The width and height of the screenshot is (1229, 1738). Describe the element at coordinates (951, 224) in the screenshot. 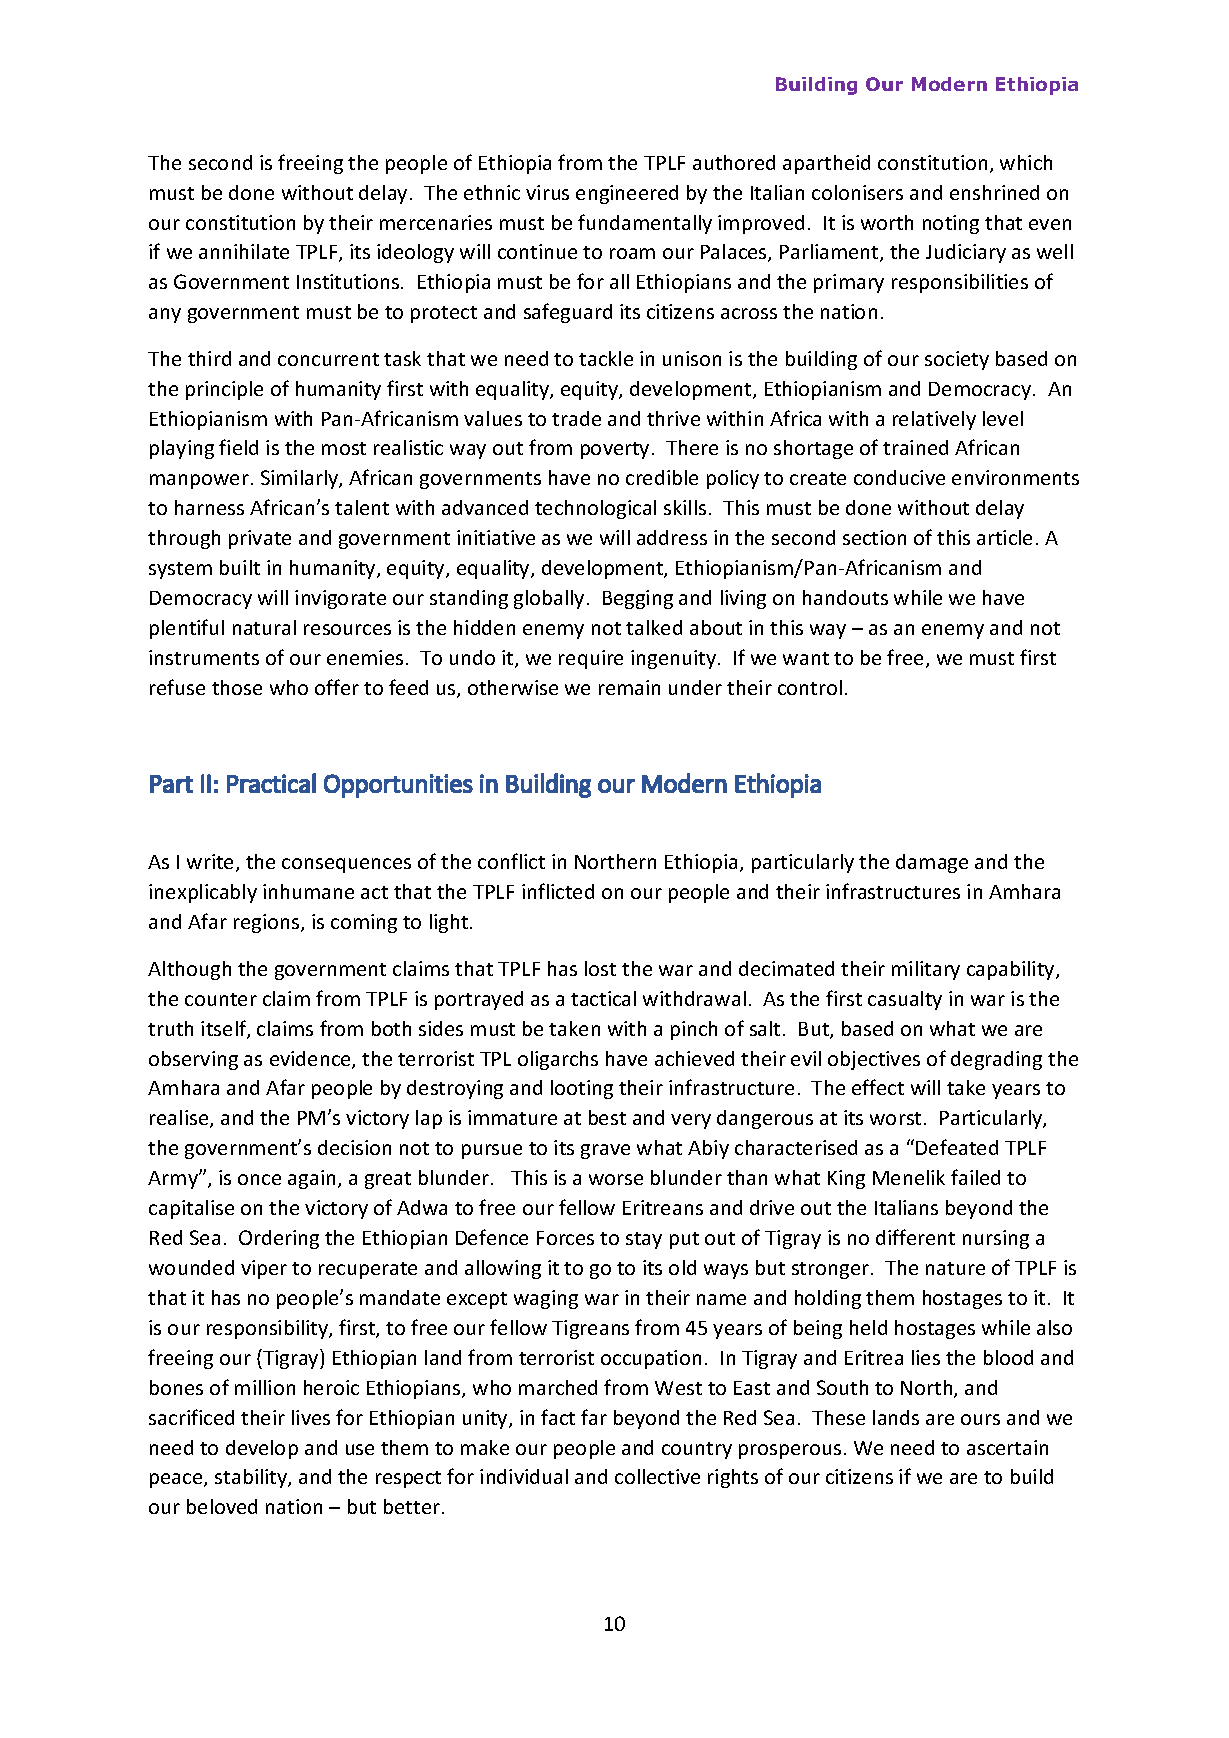

I see `noting` at that location.
